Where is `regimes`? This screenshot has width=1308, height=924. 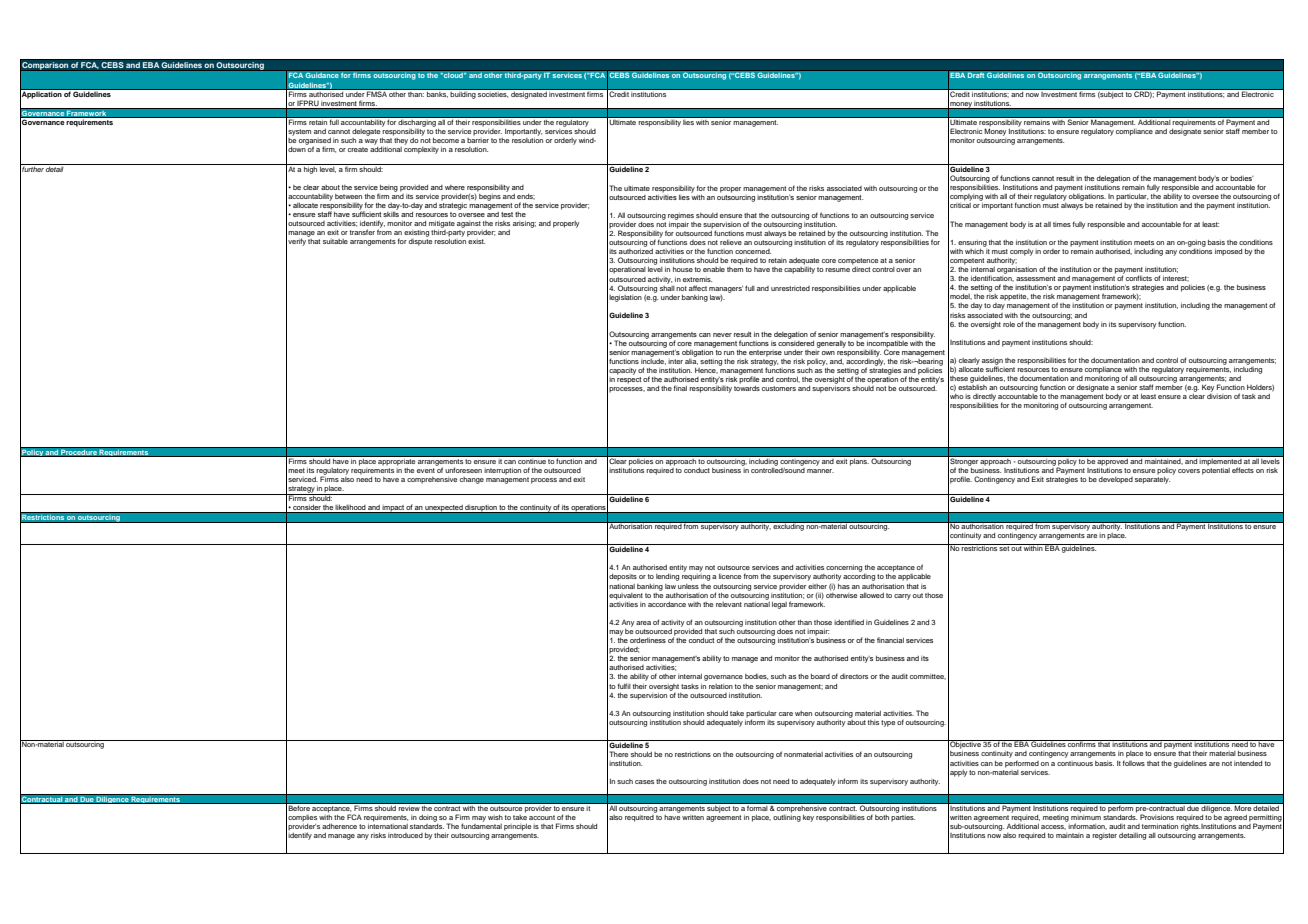 regimes is located at coordinates (681, 216).
